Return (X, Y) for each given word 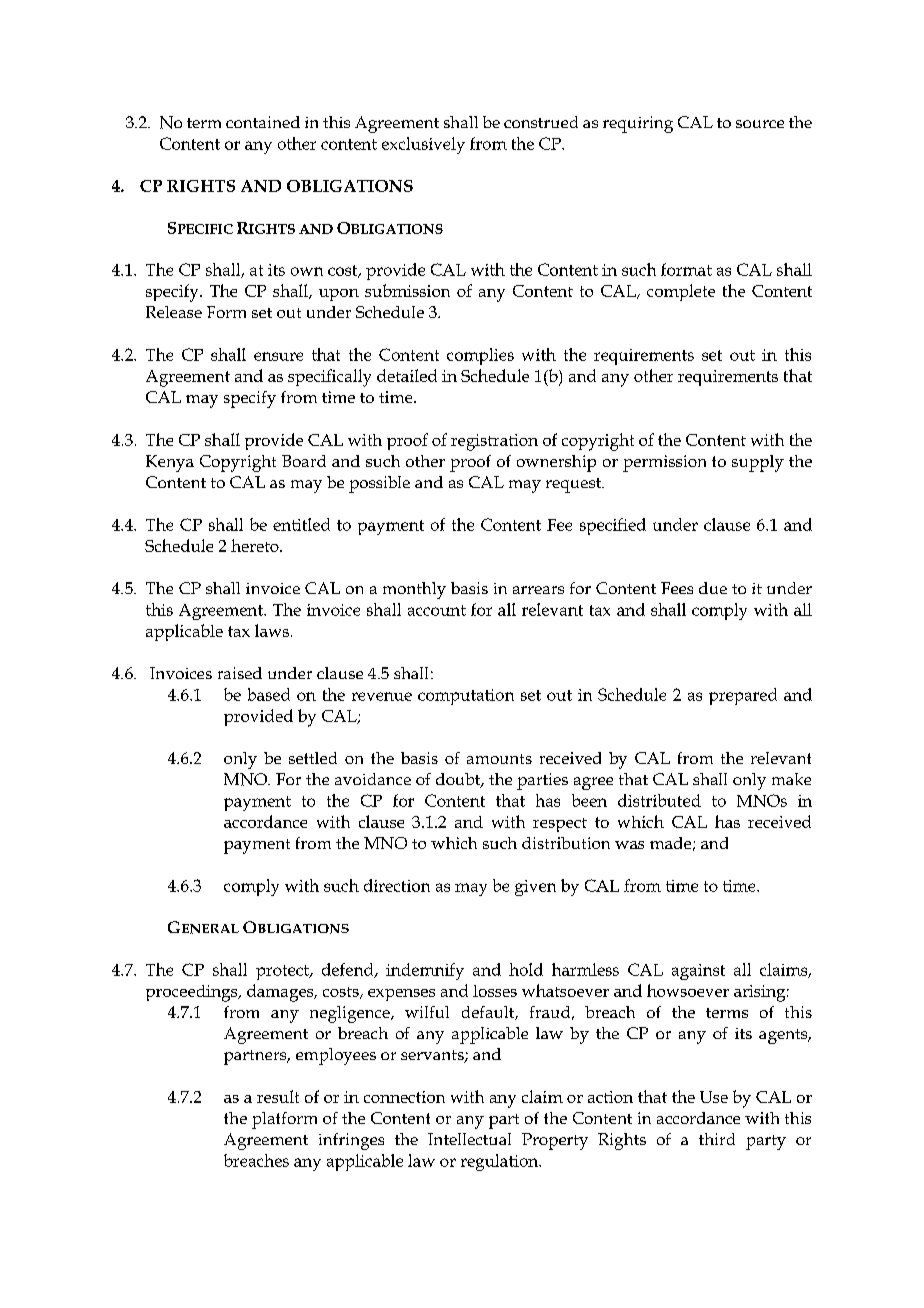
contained (263, 122)
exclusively (423, 145)
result (278, 1096)
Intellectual (469, 1139)
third (717, 1139)
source (760, 124)
